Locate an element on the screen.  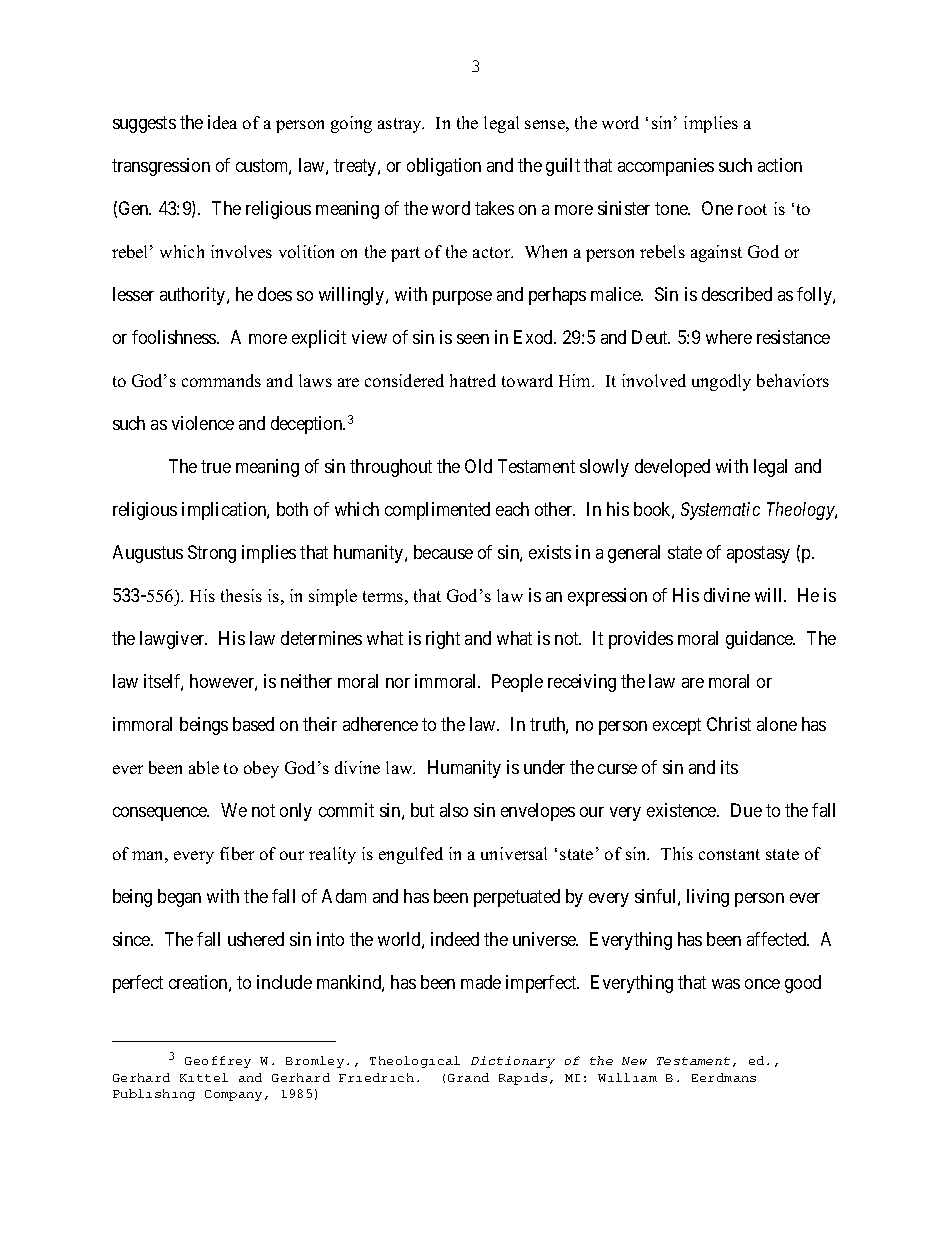
thesis is located at coordinates (241, 595).
